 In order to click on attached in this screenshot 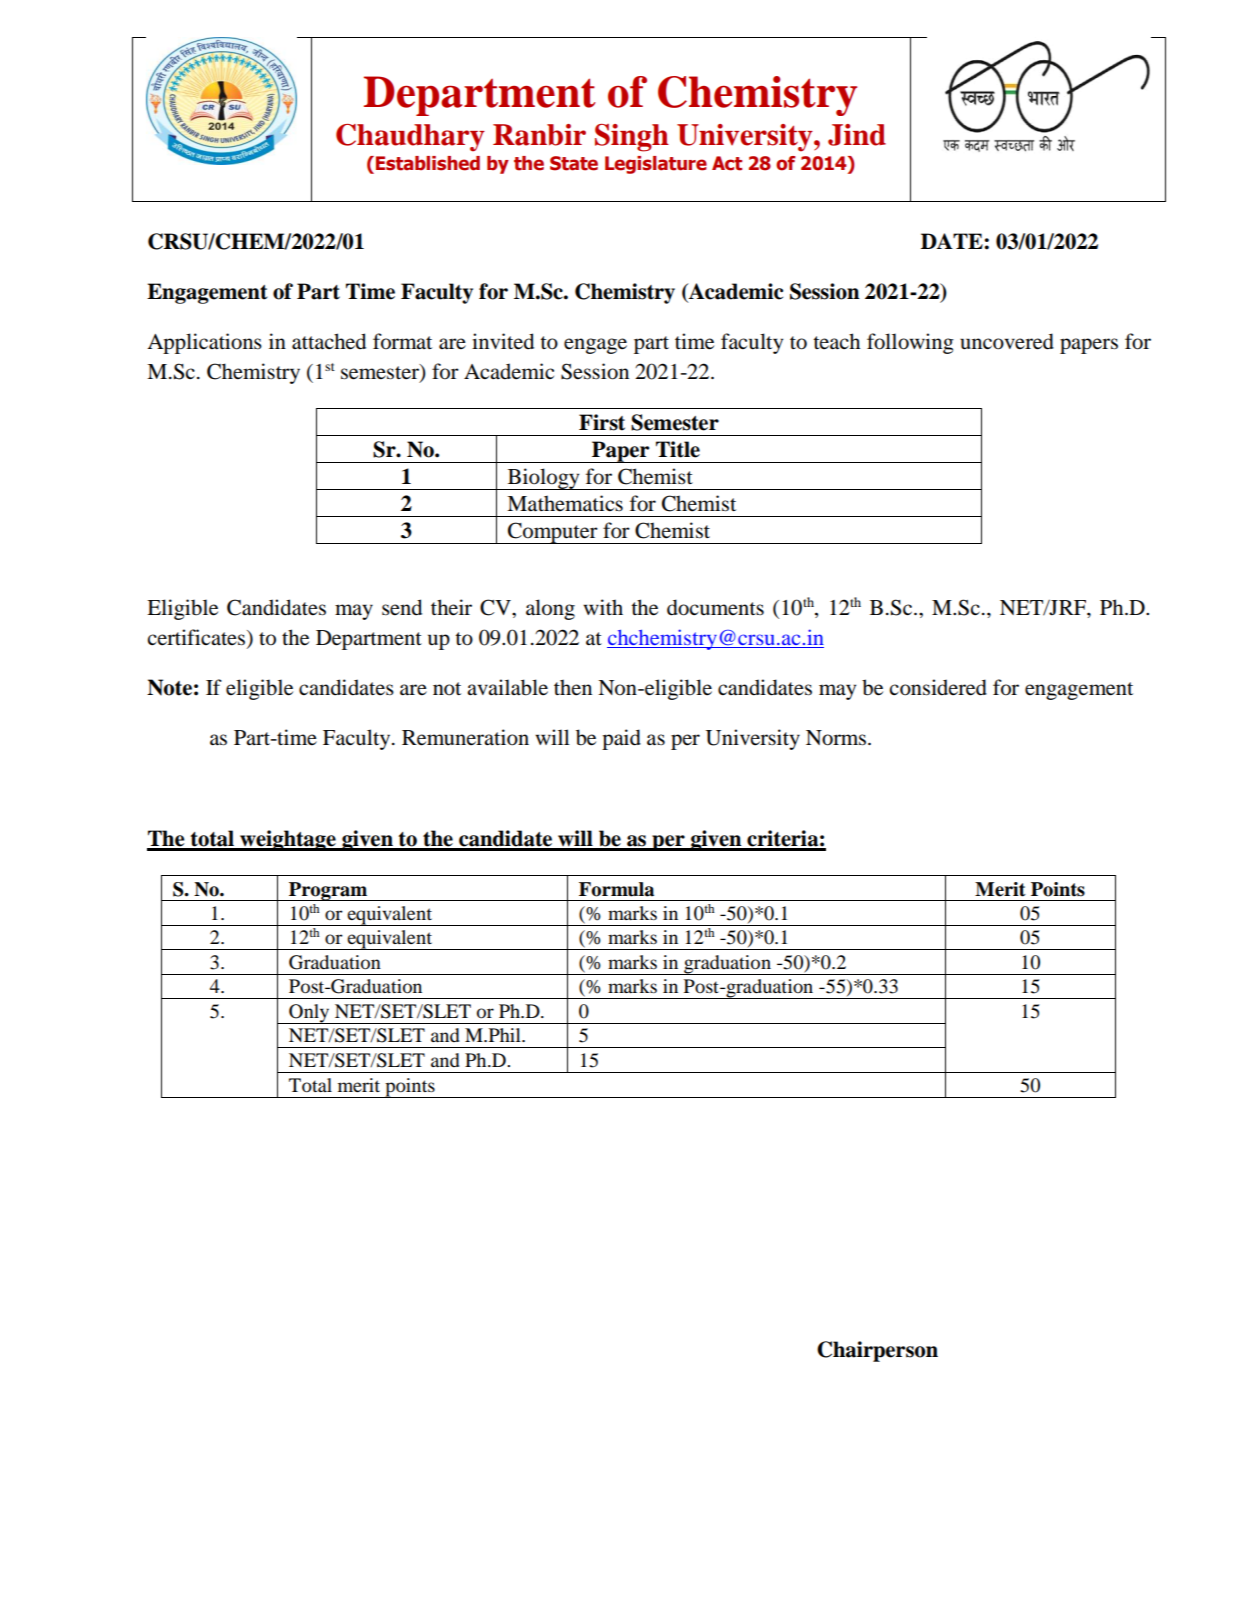, I will do `click(329, 341)`.
